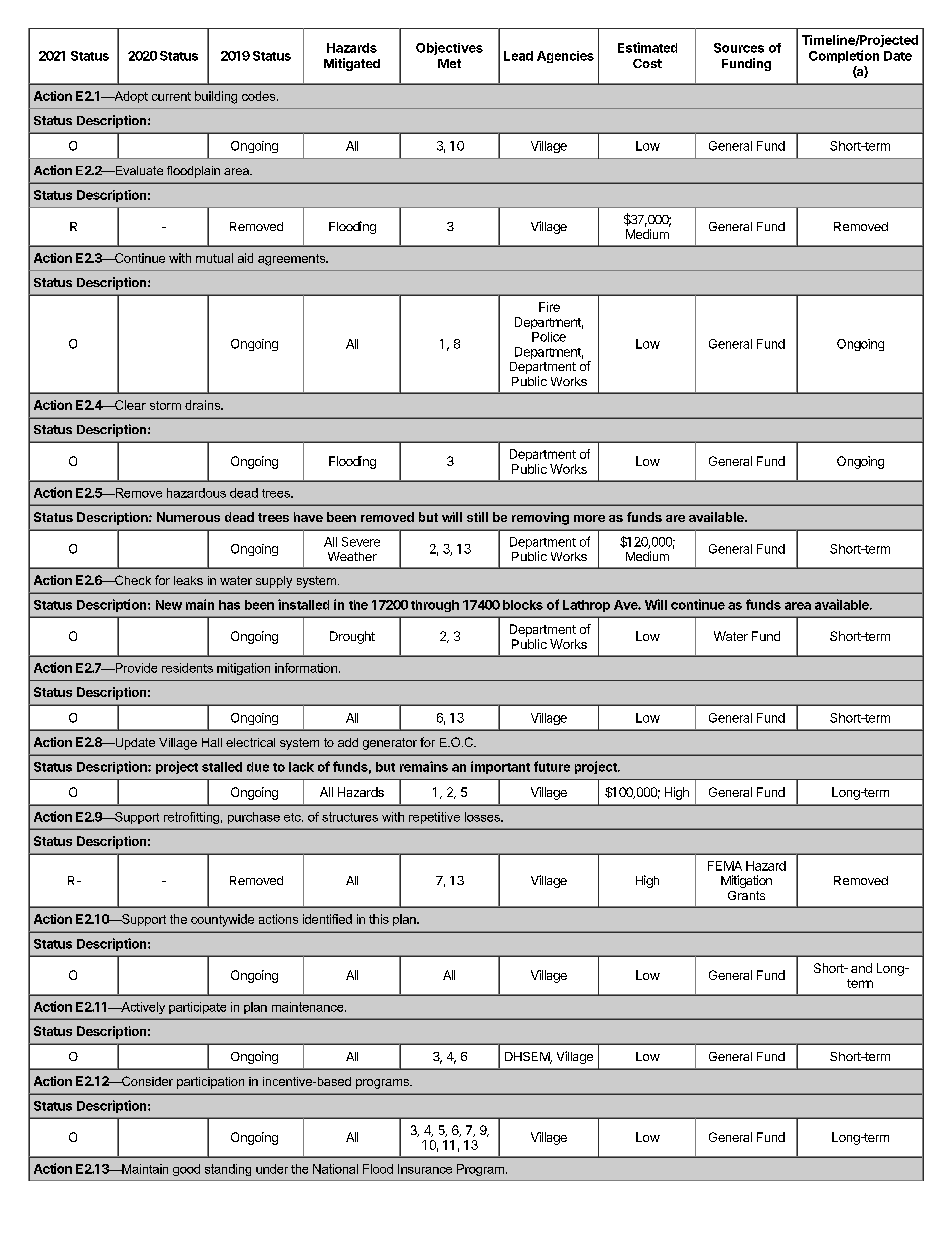 The height and width of the screenshot is (1233, 952). Describe the element at coordinates (260, 96) in the screenshot. I see `codes` at that location.
